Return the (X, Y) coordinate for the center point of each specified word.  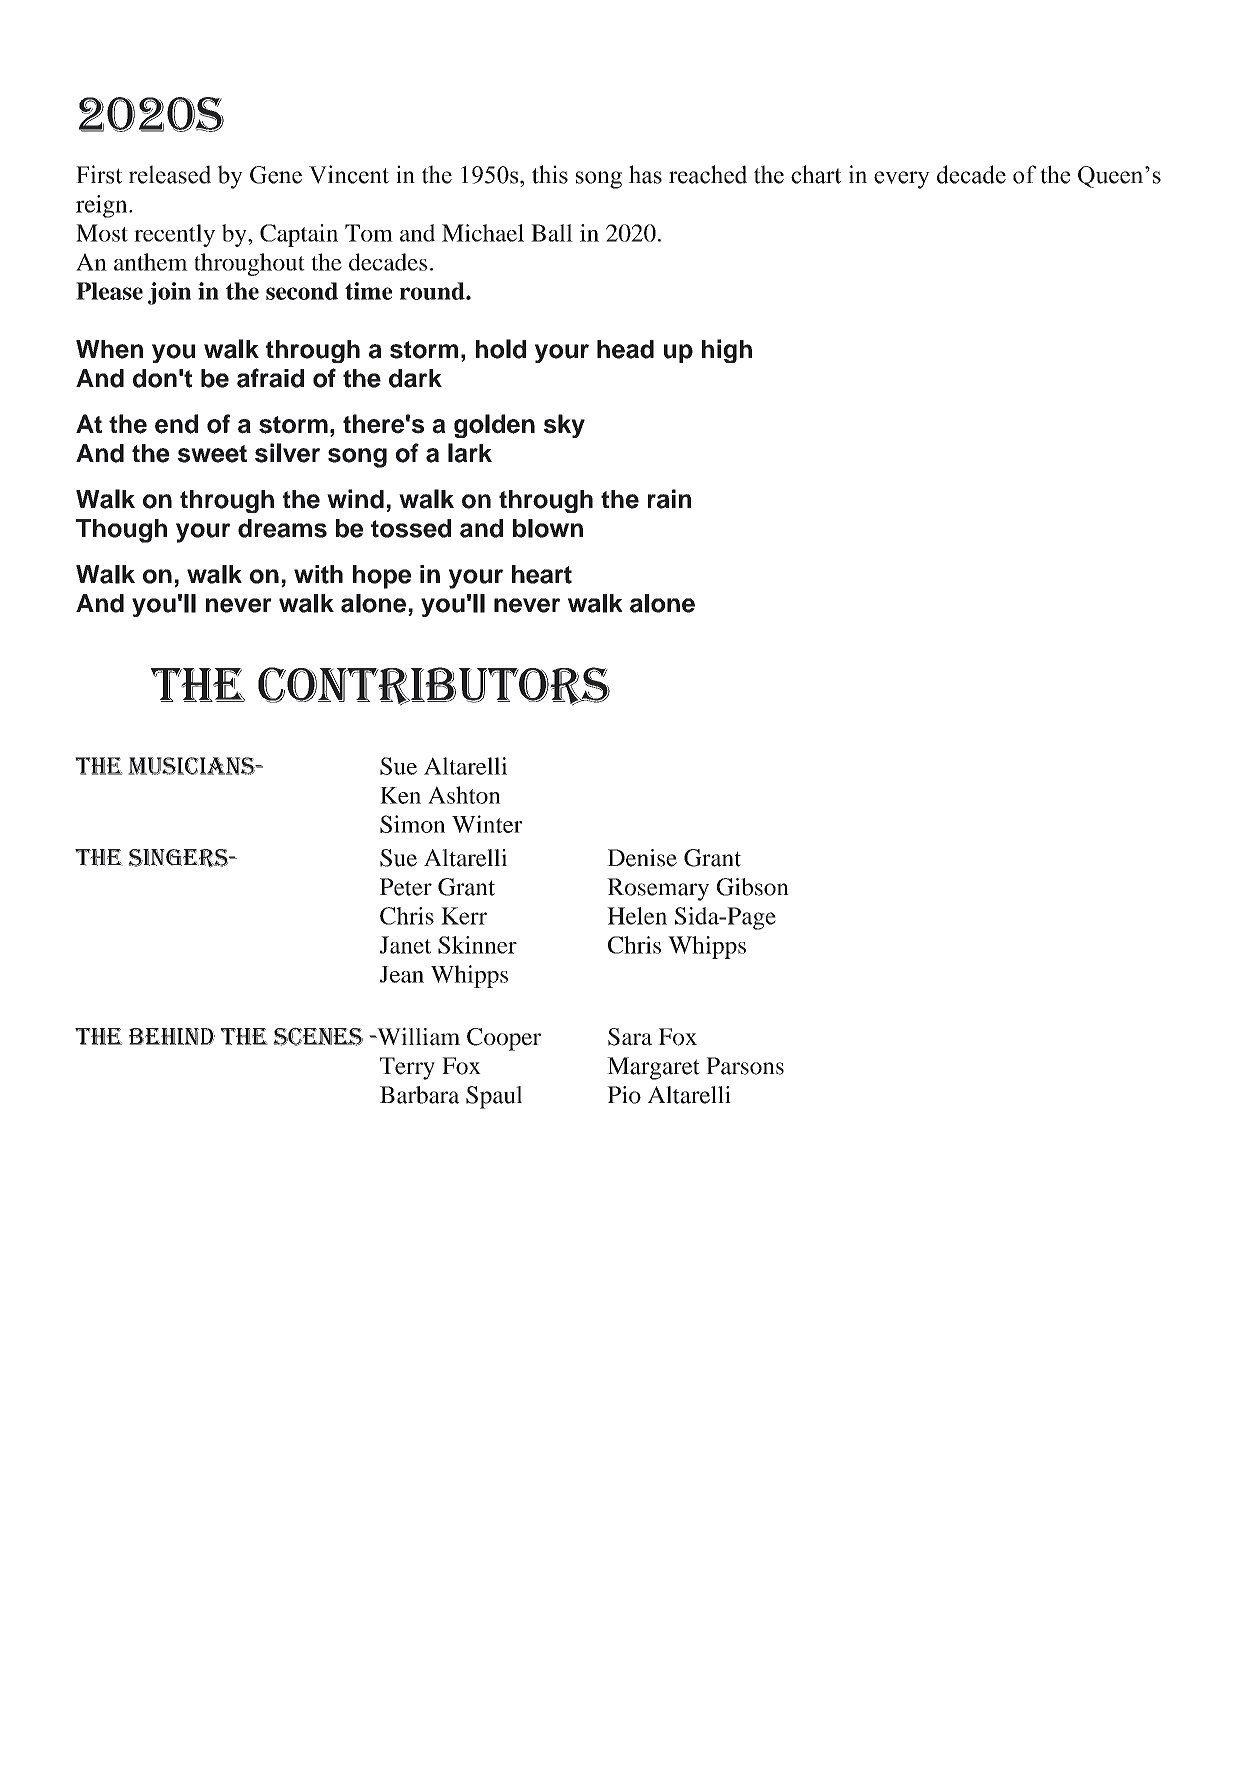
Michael (483, 233)
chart (816, 174)
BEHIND (172, 1036)
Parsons (745, 1066)
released (170, 174)
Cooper (504, 1039)
